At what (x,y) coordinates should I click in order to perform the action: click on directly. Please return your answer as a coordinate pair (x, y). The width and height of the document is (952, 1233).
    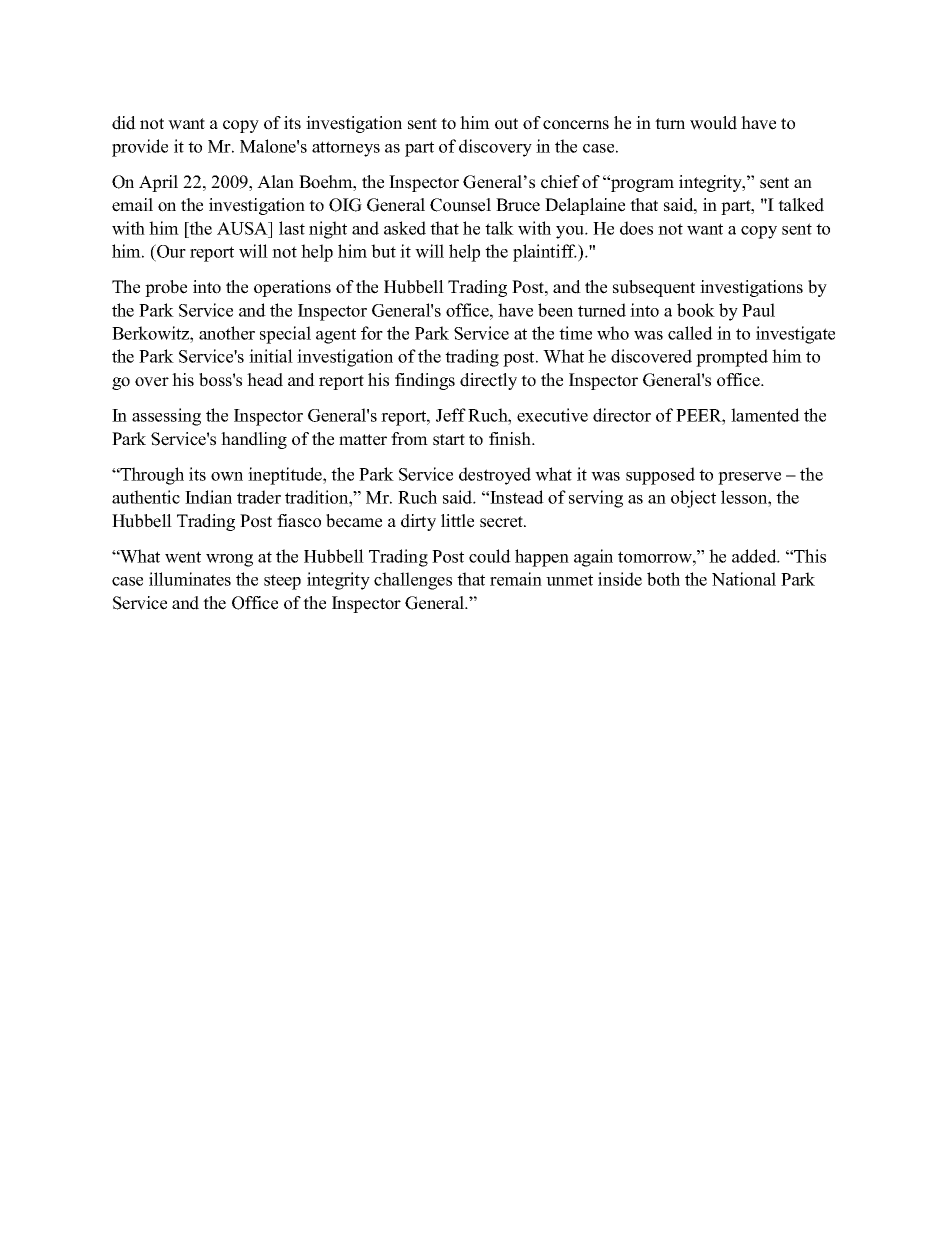
    Looking at the image, I should click on (488, 381).
